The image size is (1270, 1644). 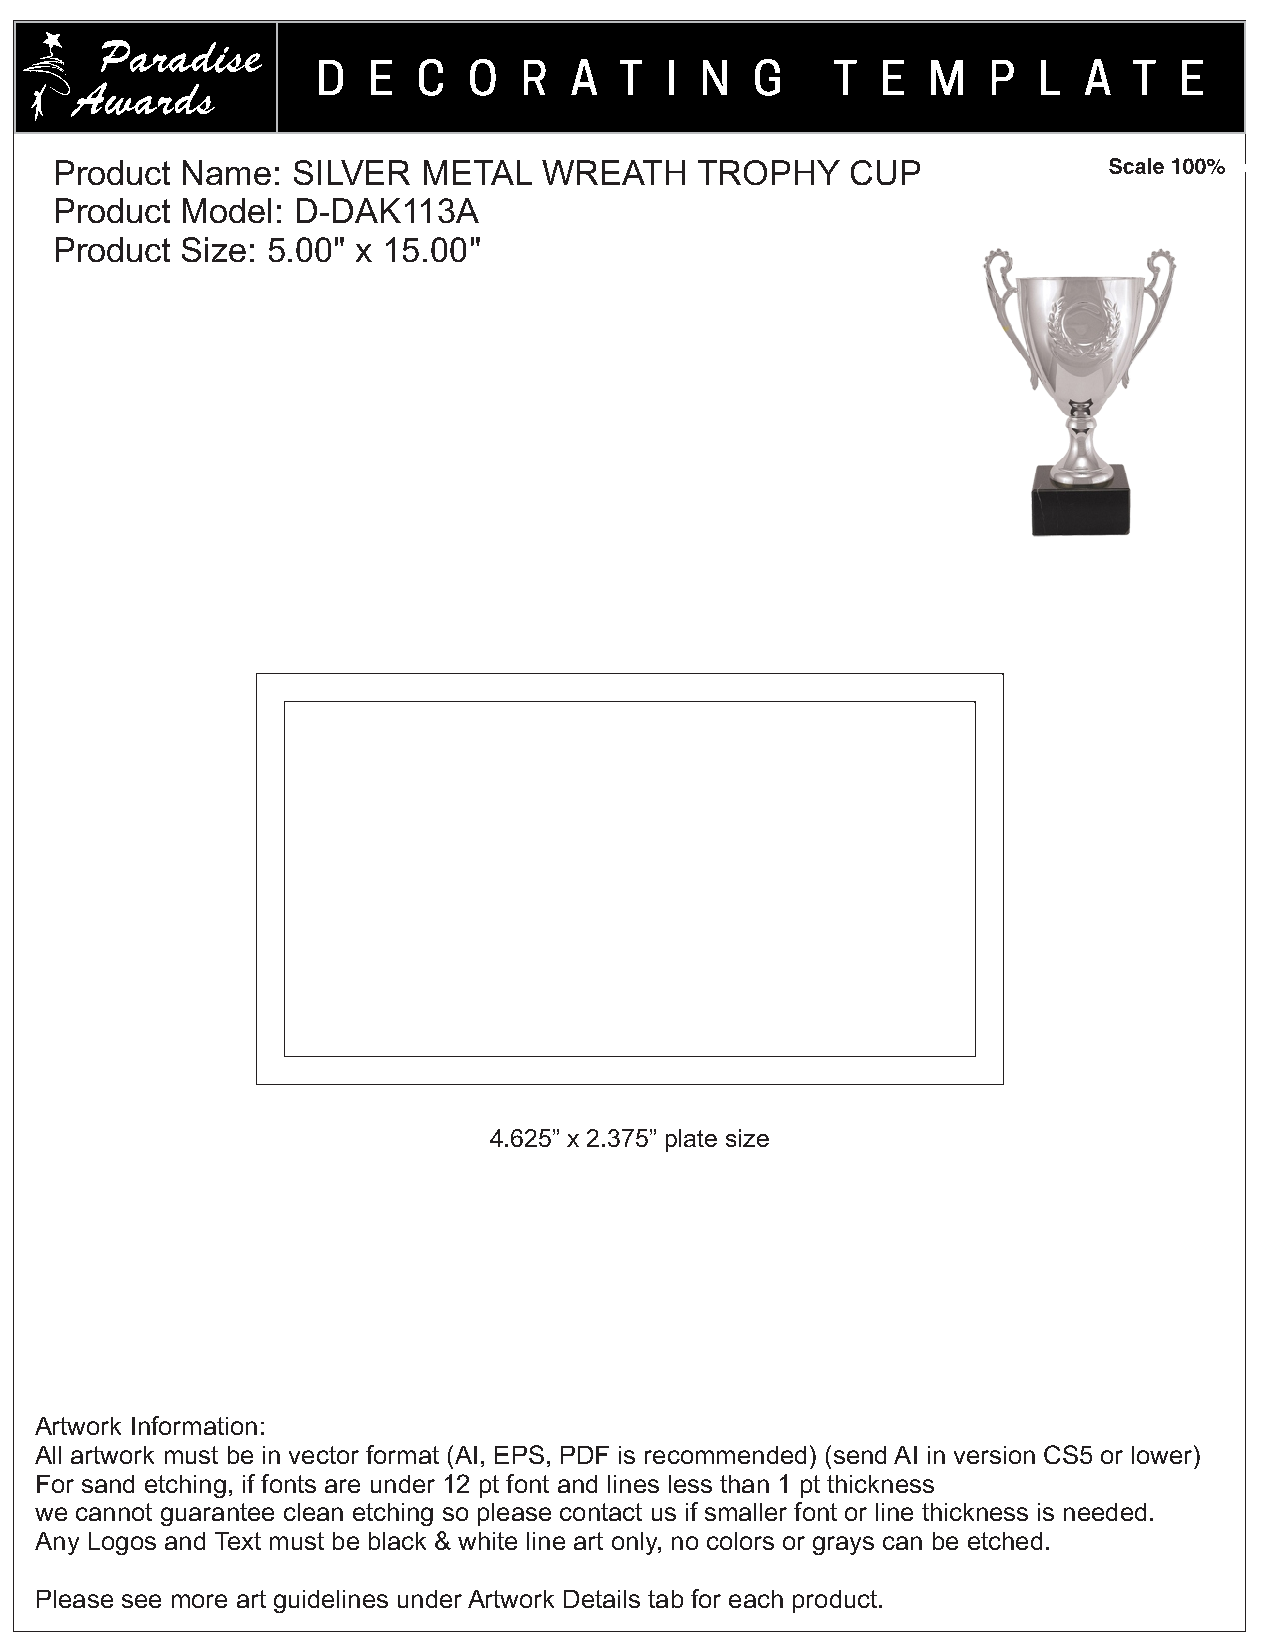 I want to click on PDF, so click(x=585, y=1455).
